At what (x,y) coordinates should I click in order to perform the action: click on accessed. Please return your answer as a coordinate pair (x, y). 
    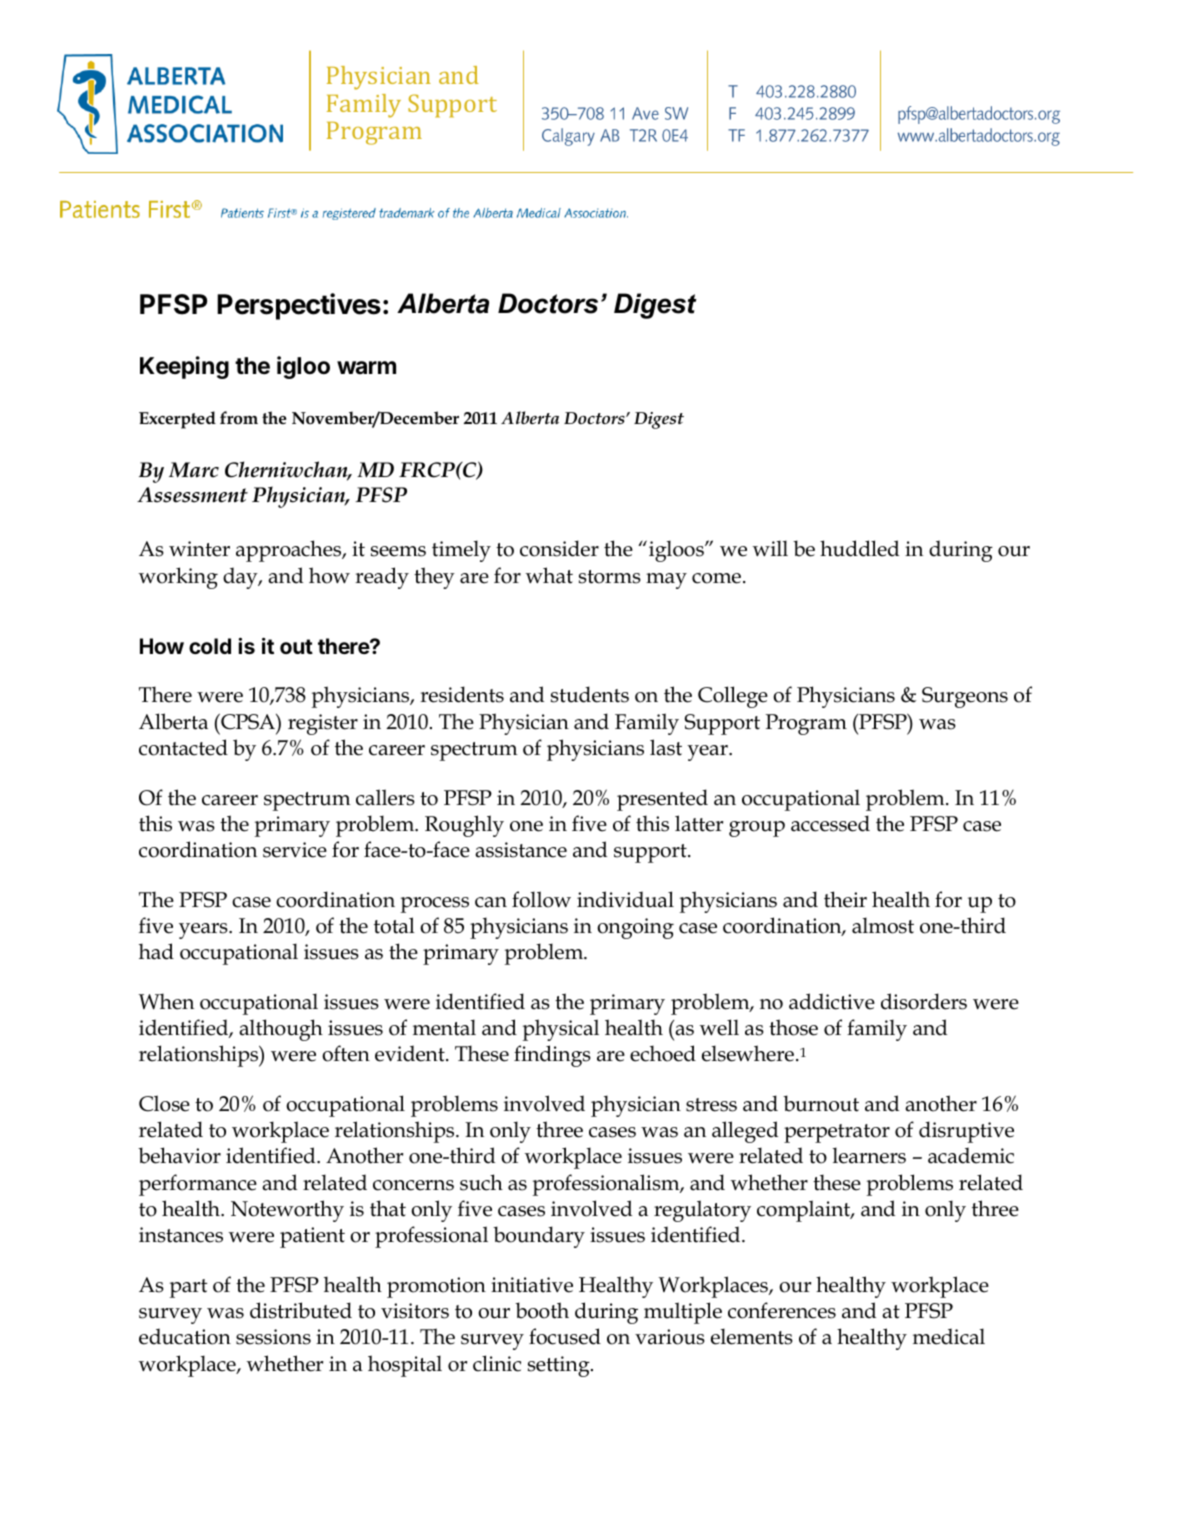
    Looking at the image, I should click on (830, 823).
